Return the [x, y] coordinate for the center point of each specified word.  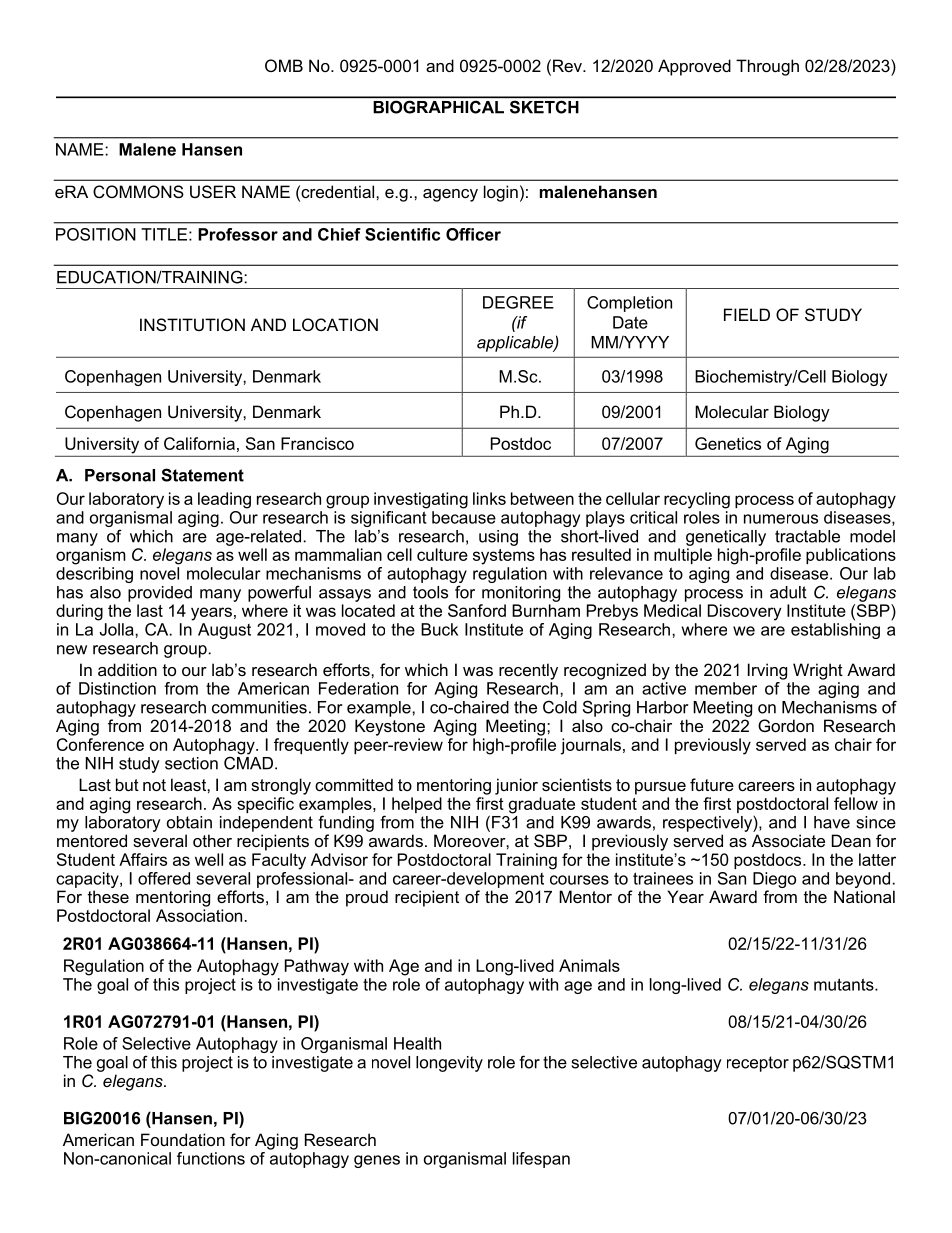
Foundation [183, 1139]
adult [788, 592]
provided [160, 594]
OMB [284, 65]
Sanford [477, 610]
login [501, 193]
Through [767, 67]
